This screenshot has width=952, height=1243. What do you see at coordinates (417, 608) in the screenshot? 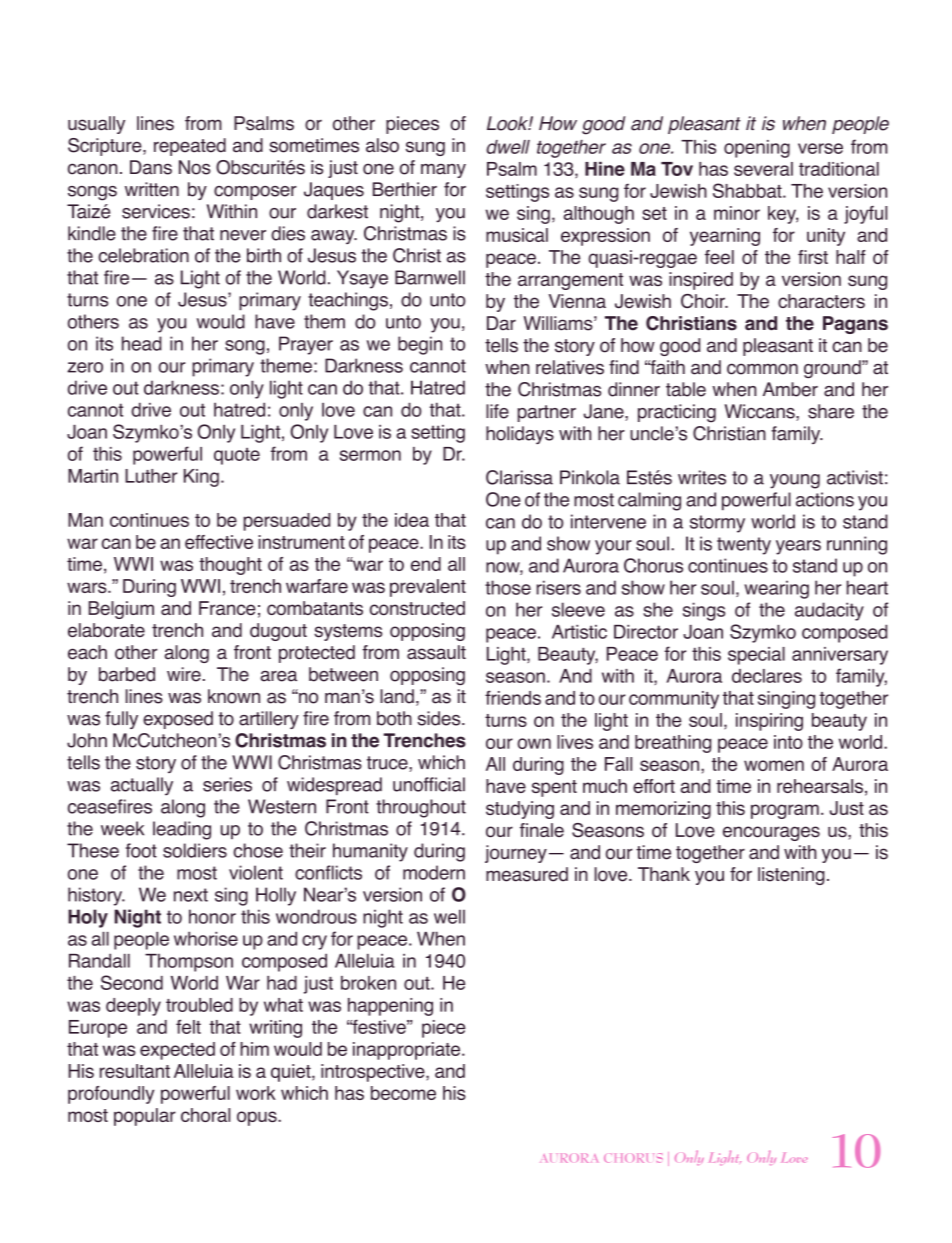
I see `constructed` at bounding box center [417, 608].
